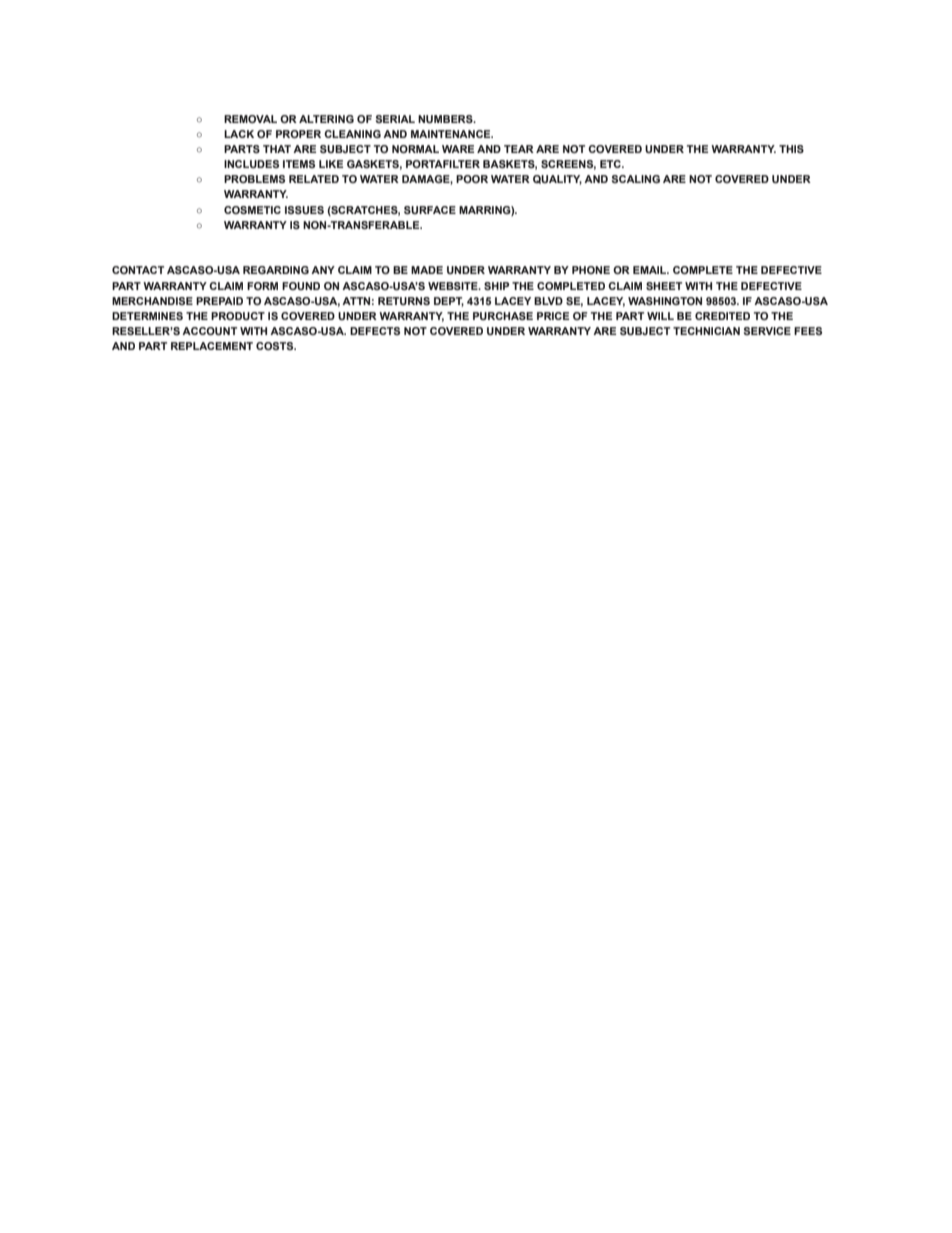  Describe the element at coordinates (252, 210) in the screenshot. I see `COSMETIC` at that location.
